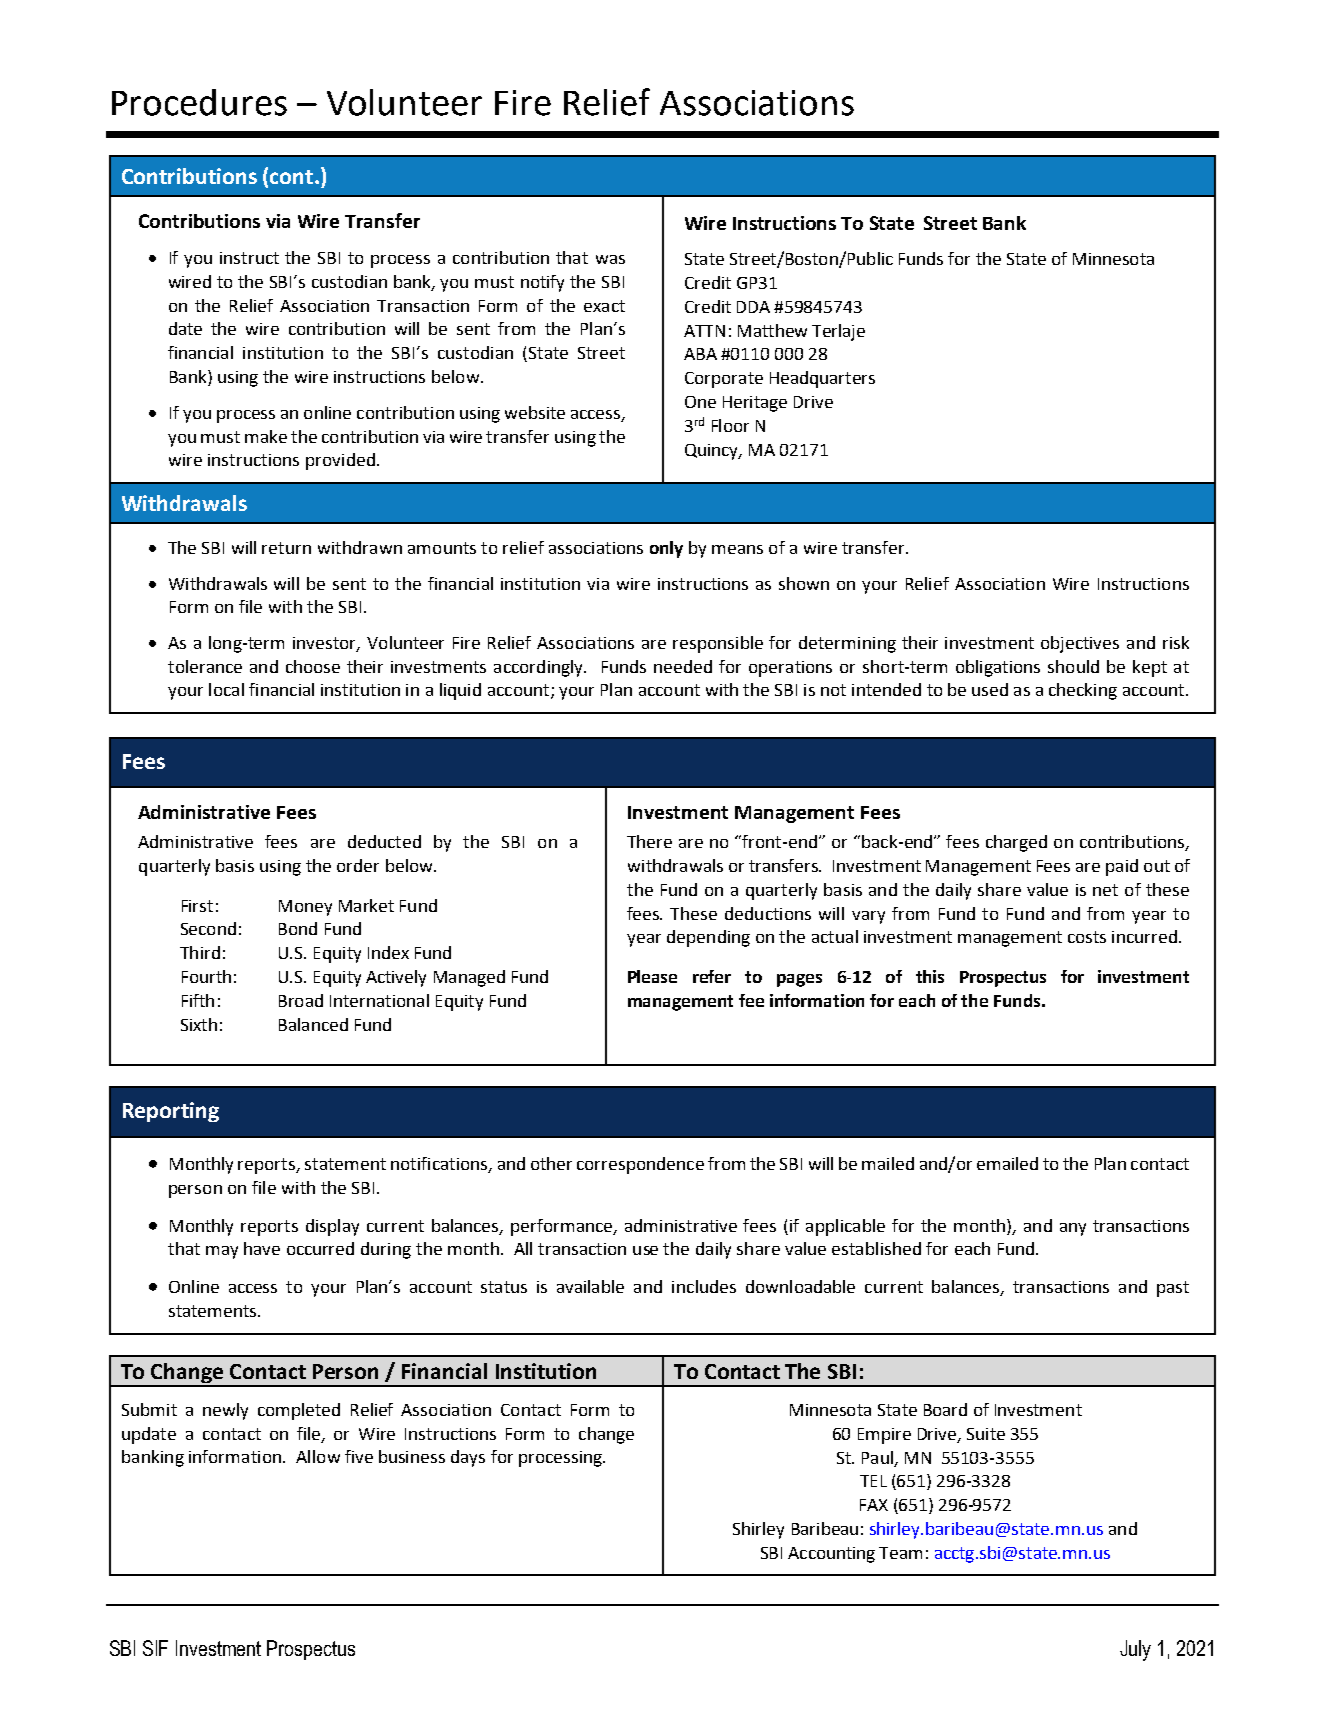 This page has height=1715, width=1325. What do you see at coordinates (753, 307) in the page?
I see `DDA` at bounding box center [753, 307].
